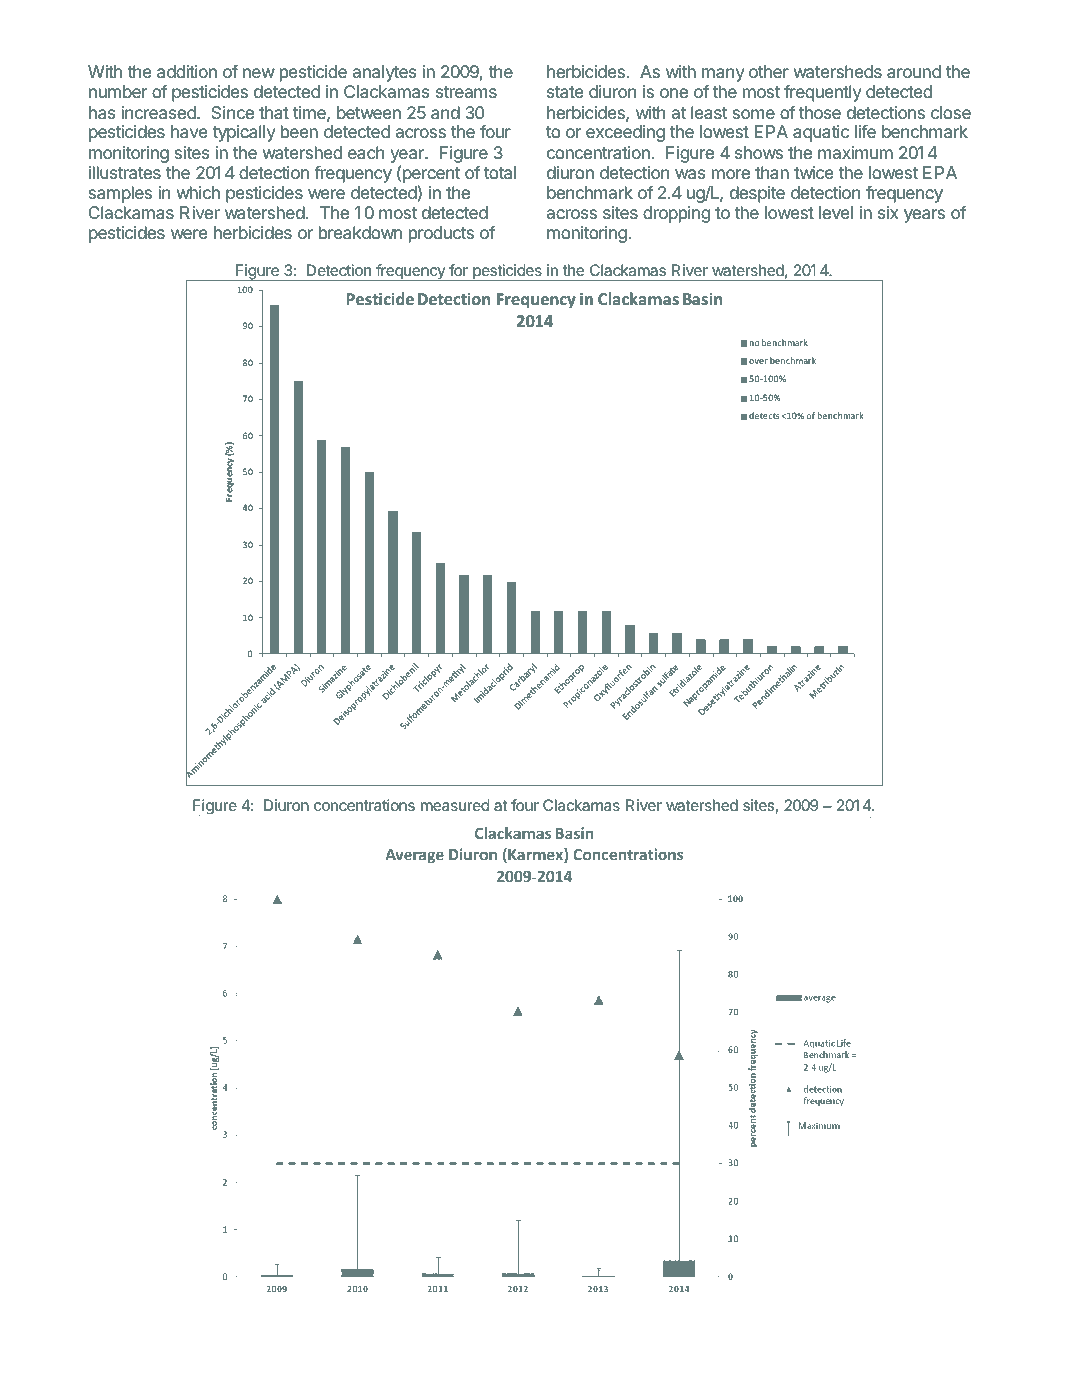 The height and width of the screenshot is (1381, 1067). I want to click on Since, so click(233, 112).
